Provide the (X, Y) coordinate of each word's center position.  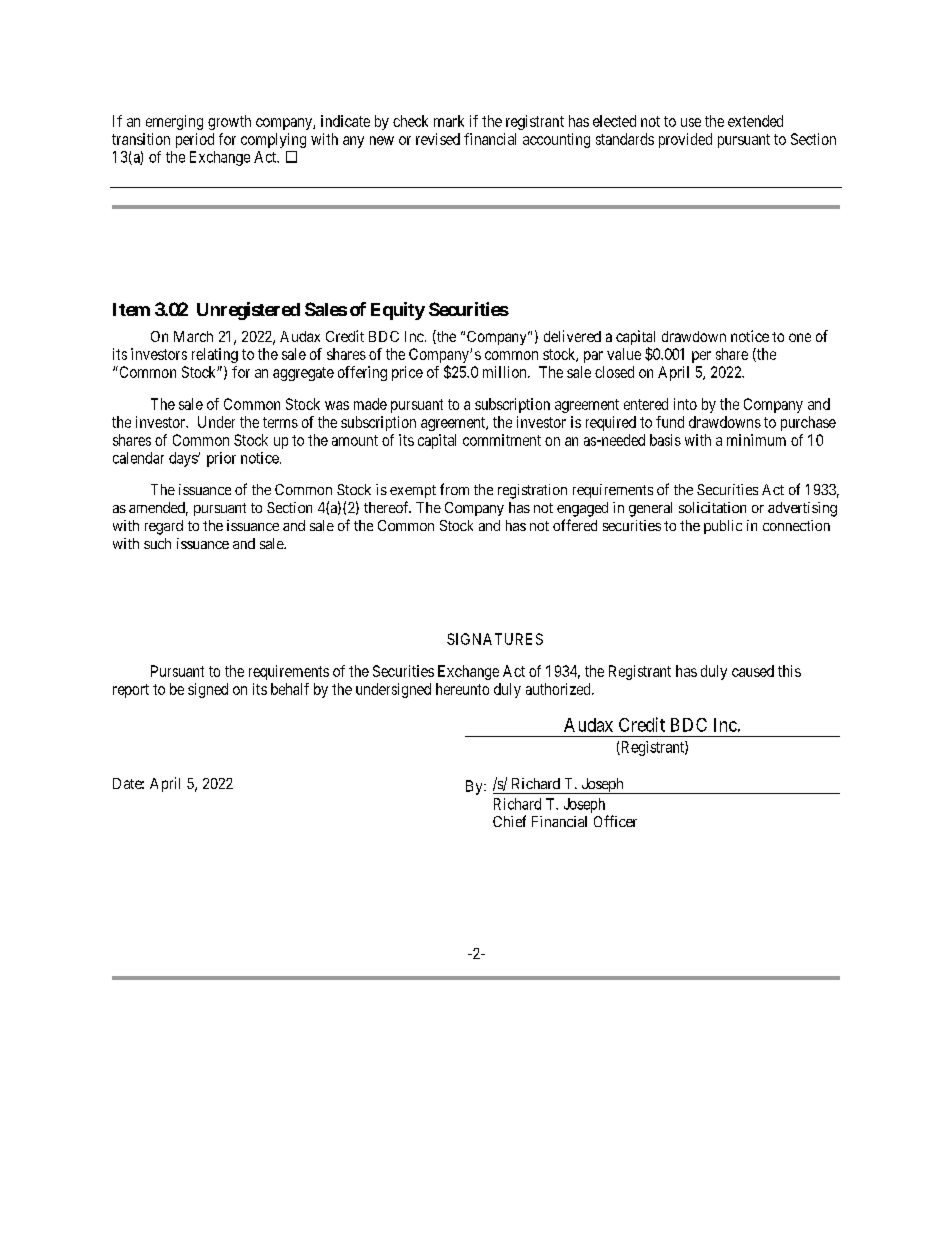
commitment (502, 440)
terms (280, 422)
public (723, 527)
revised (438, 139)
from (454, 489)
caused (753, 671)
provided (685, 140)
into (685, 404)
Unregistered (248, 311)
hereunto (462, 689)
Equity (398, 311)
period (195, 140)
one (800, 337)
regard (164, 527)
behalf (290, 689)
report (131, 691)
